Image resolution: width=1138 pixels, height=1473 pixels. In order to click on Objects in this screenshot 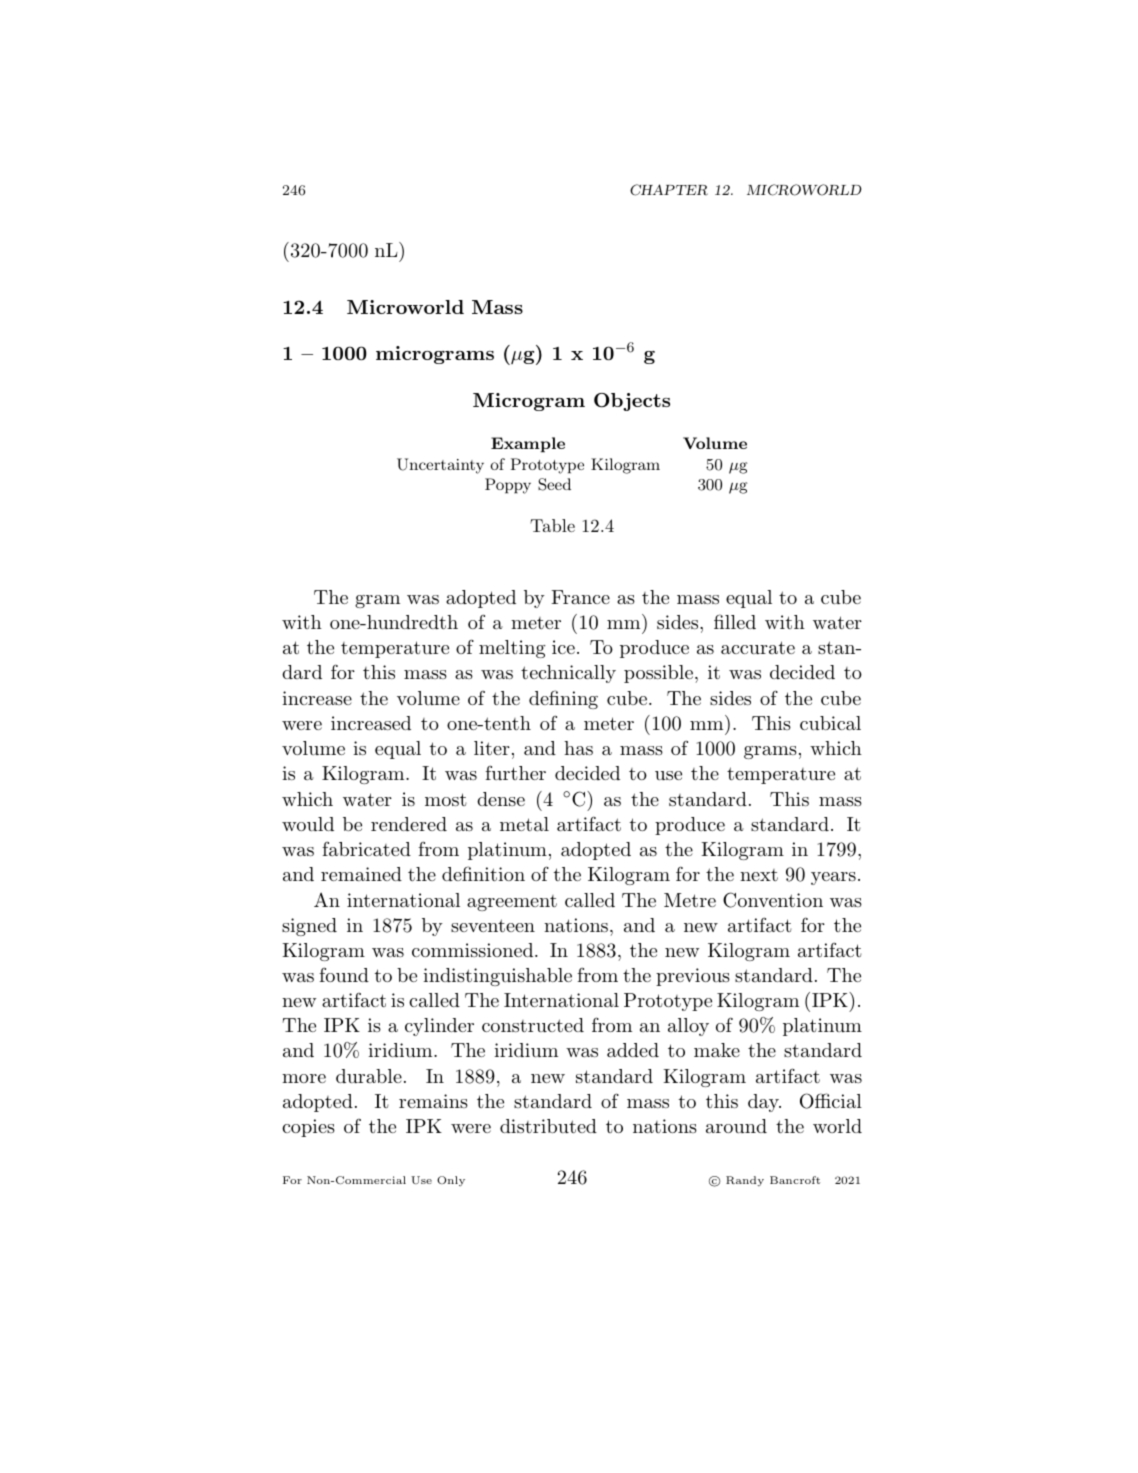, I will do `click(632, 402)`.
